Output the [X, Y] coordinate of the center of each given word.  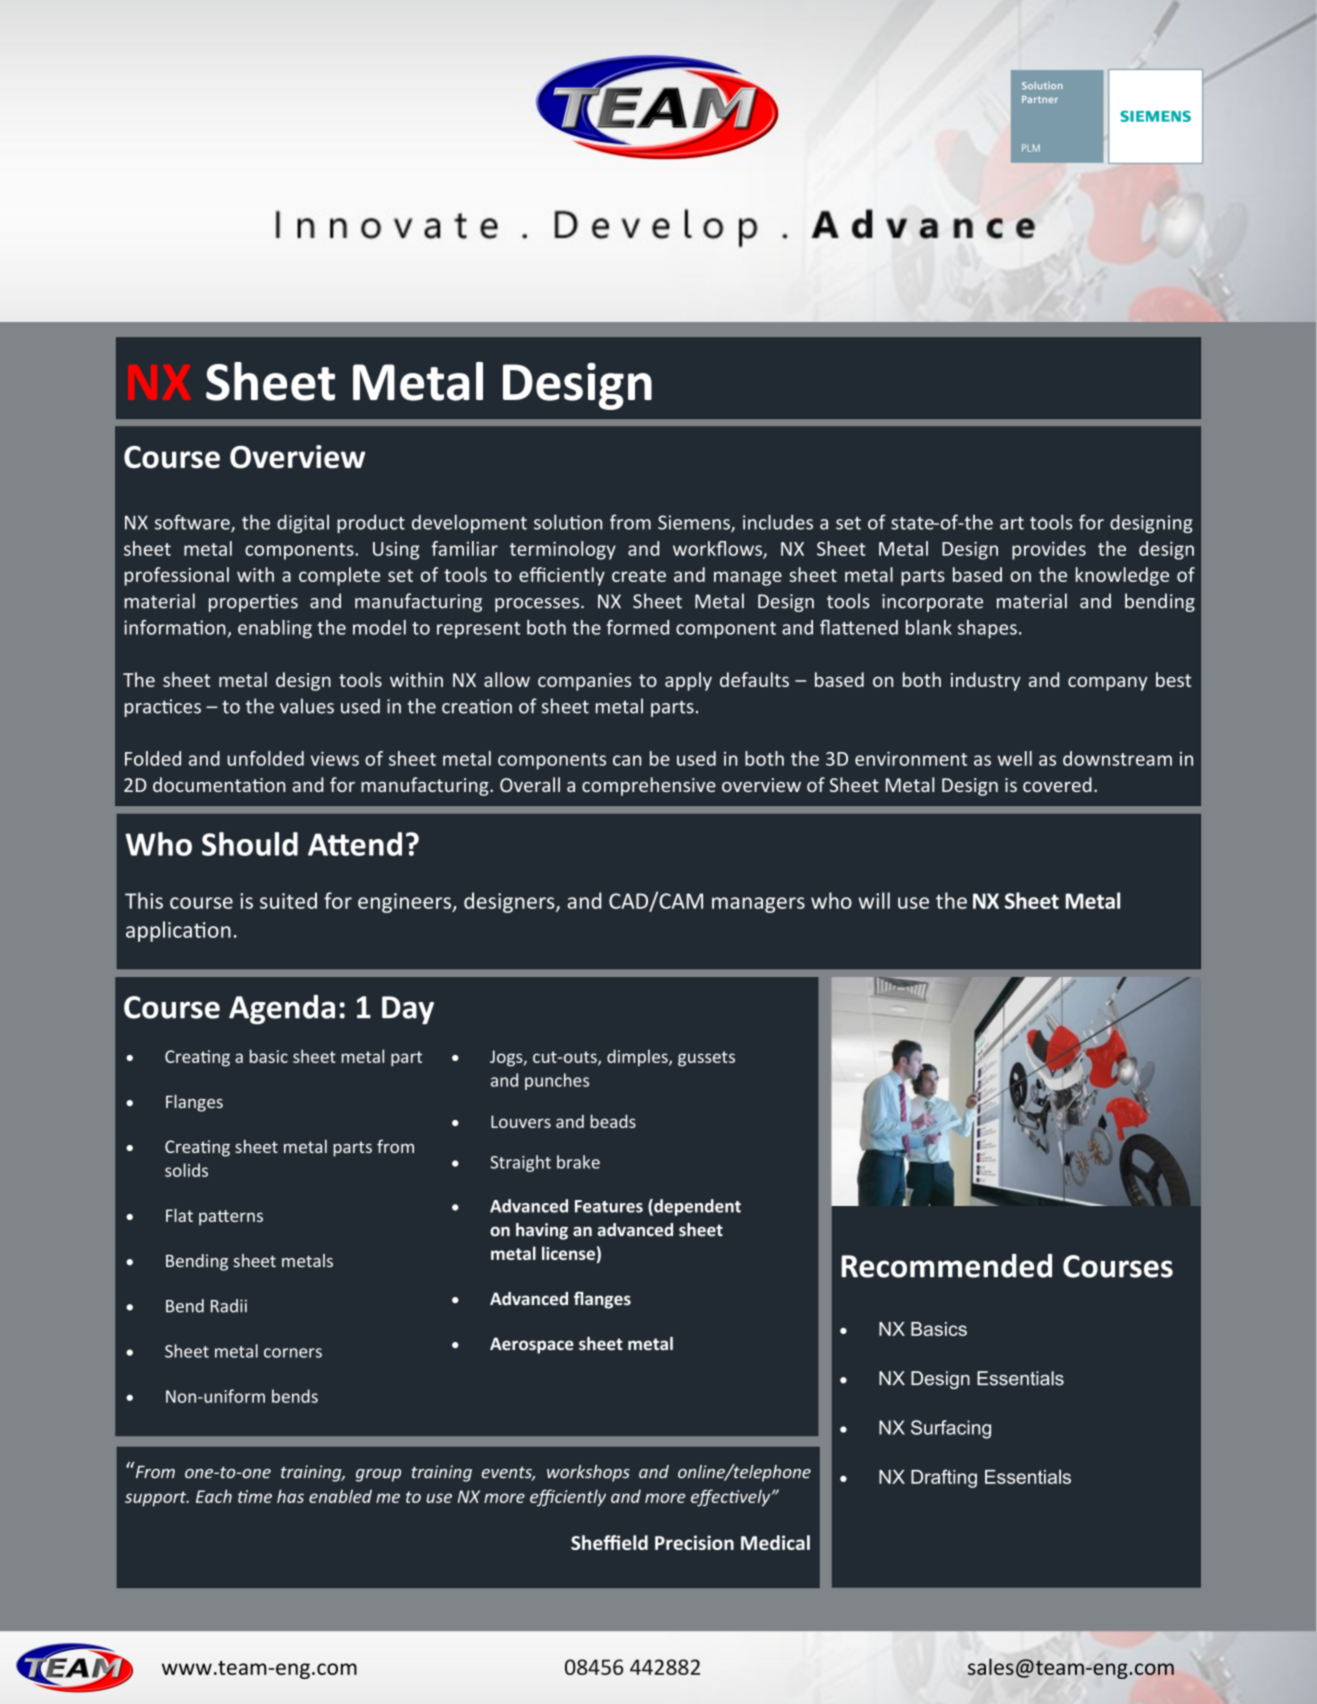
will [874, 900]
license [568, 1253]
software [193, 523]
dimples [638, 1057]
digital [303, 524]
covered [1057, 784]
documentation [219, 784]
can [627, 760]
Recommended [947, 1266]
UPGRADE [730, 231]
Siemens [695, 523]
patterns [231, 1218]
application [178, 931]
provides [1049, 550]
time [255, 1496]
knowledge [1122, 576]
